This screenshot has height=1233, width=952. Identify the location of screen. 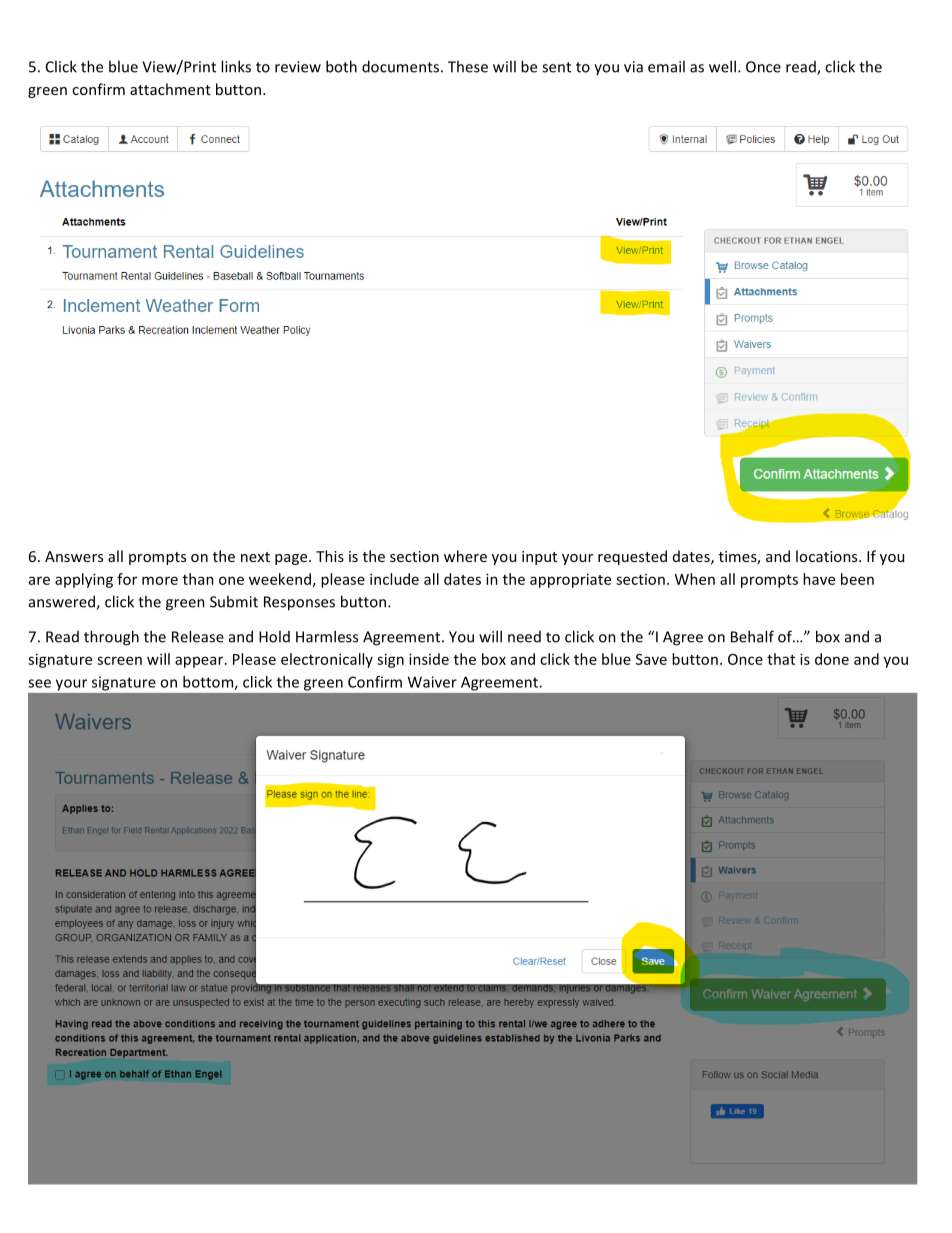
(119, 660).
